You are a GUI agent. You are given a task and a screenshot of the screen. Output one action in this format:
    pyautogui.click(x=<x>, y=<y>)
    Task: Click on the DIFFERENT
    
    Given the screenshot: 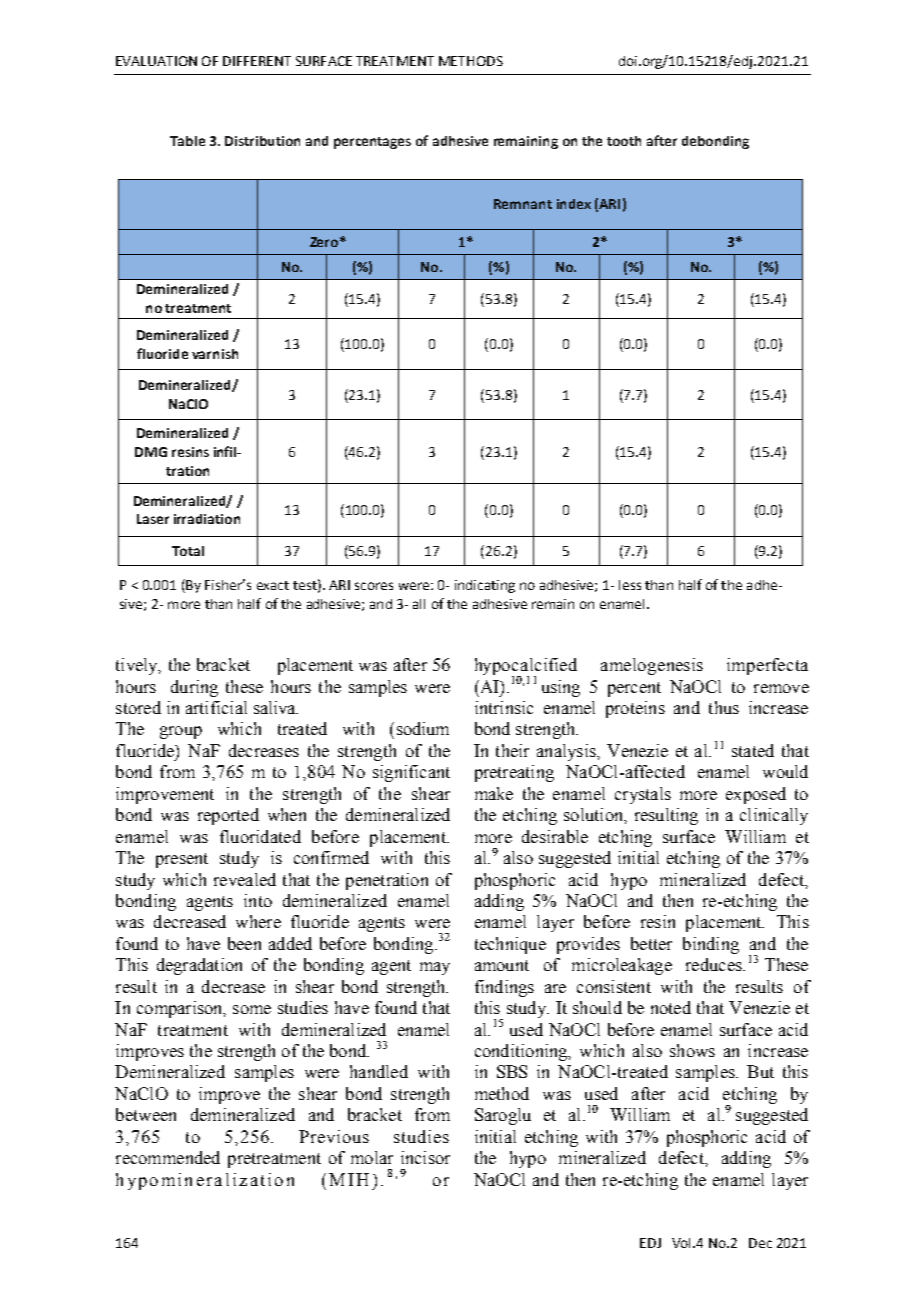 What is the action you would take?
    pyautogui.click(x=257, y=61)
